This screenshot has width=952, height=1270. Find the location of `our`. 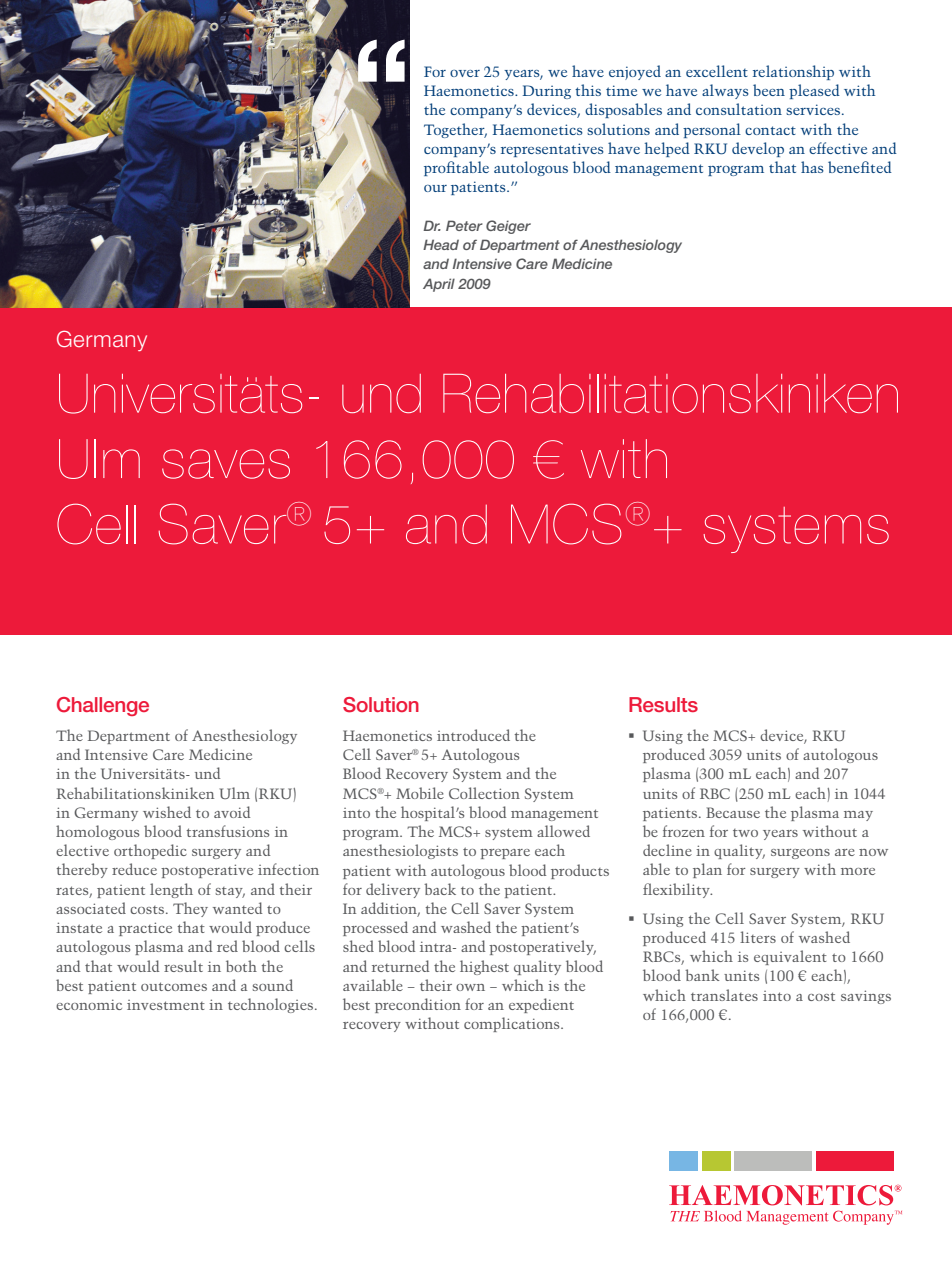

our is located at coordinates (435, 188).
